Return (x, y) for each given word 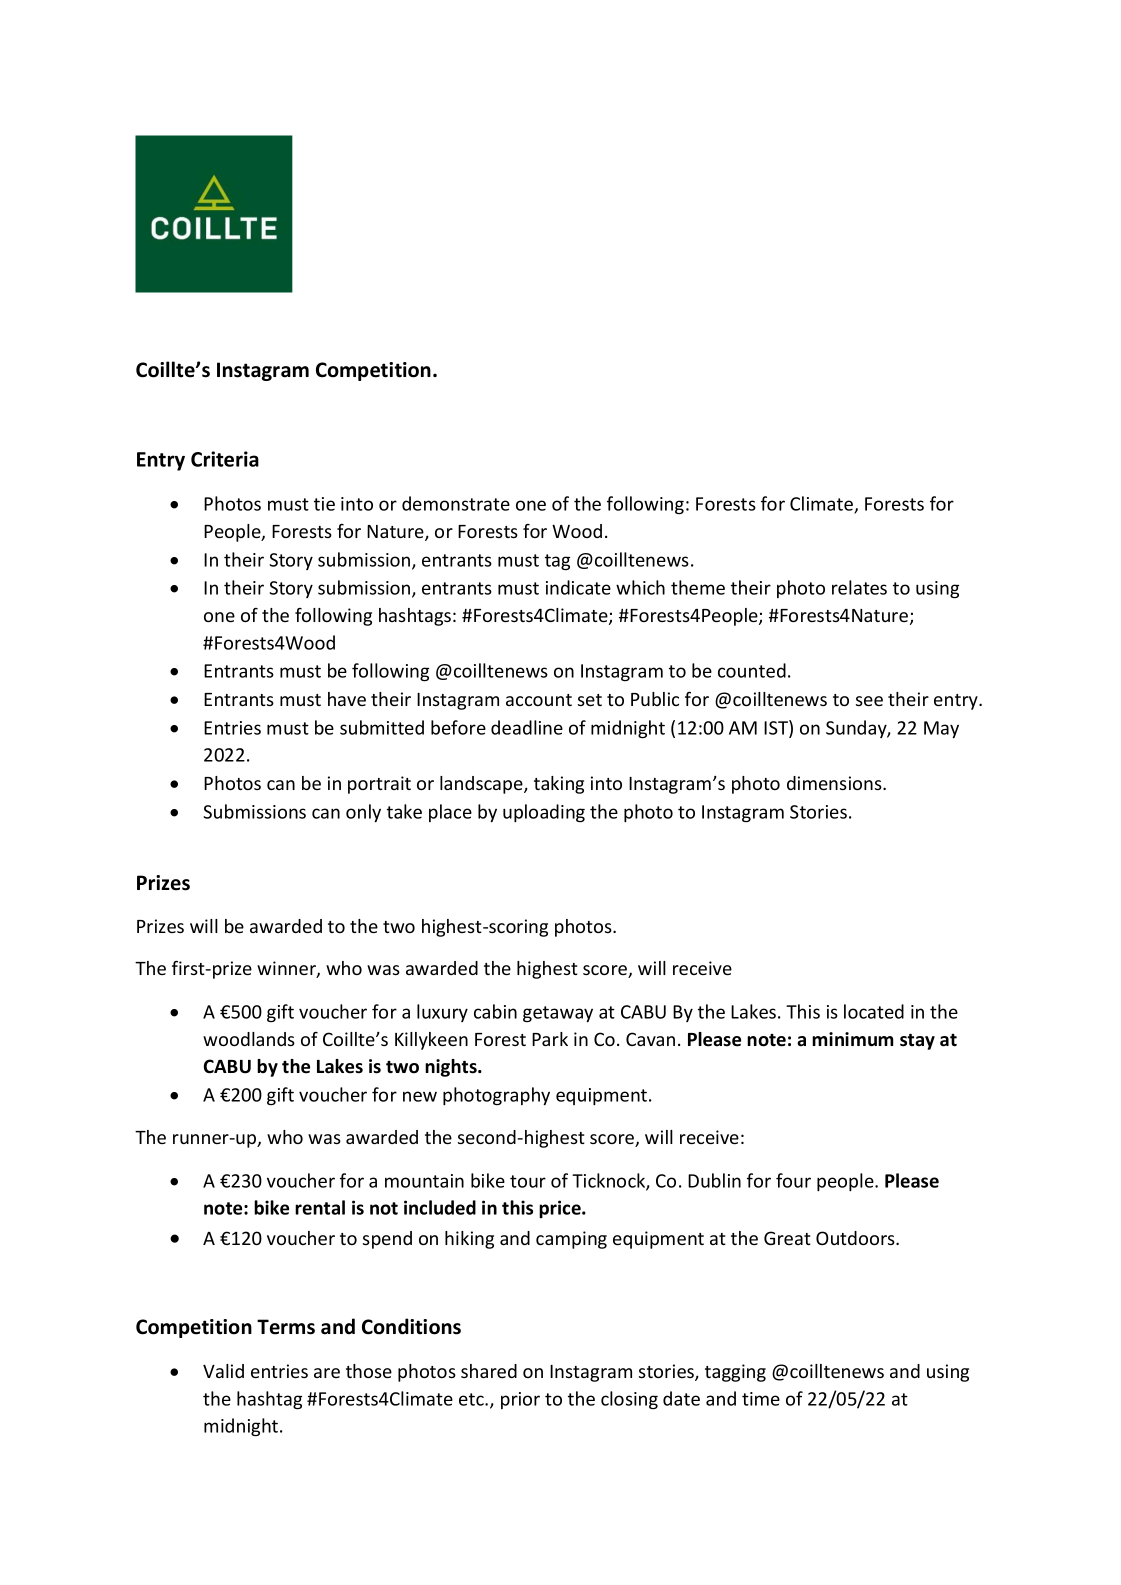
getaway (558, 1014)
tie (324, 504)
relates (859, 587)
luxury (442, 1013)
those (369, 1371)
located (874, 1011)
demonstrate (456, 503)
